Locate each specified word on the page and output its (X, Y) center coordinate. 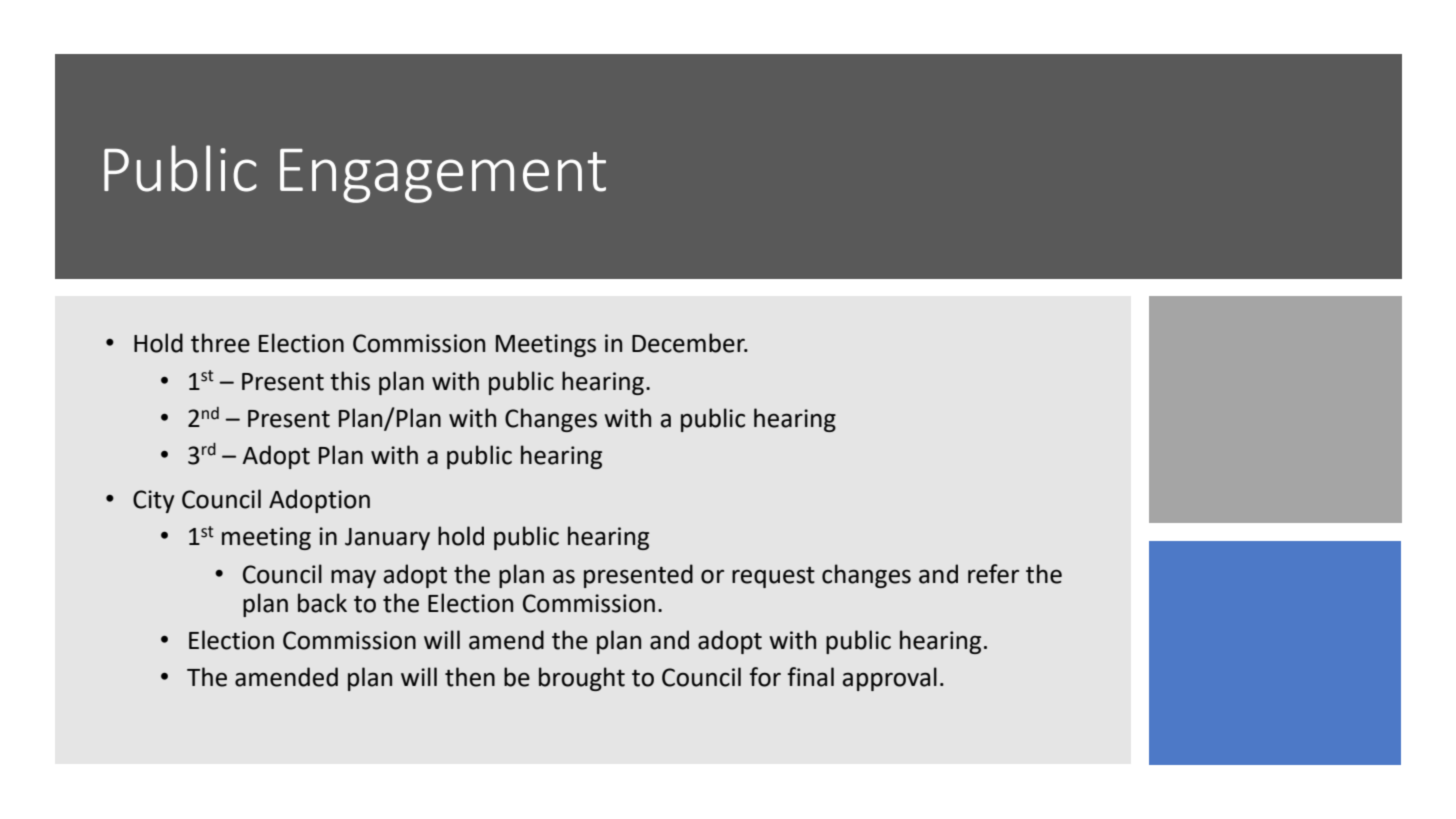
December (689, 343)
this (350, 381)
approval (889, 679)
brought (582, 679)
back (322, 603)
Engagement (443, 176)
